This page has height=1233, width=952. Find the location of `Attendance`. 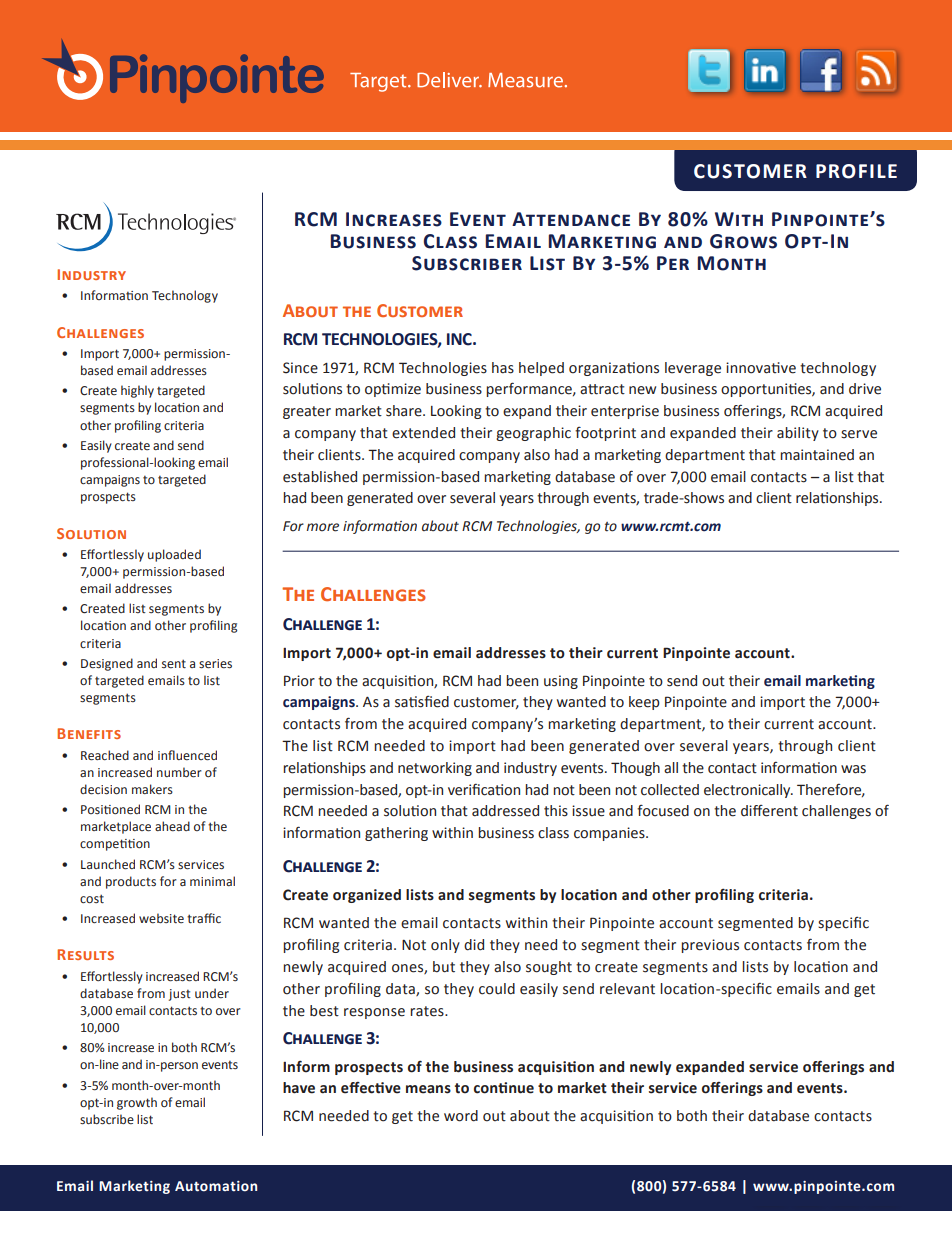

Attendance is located at coordinates (571, 219).
